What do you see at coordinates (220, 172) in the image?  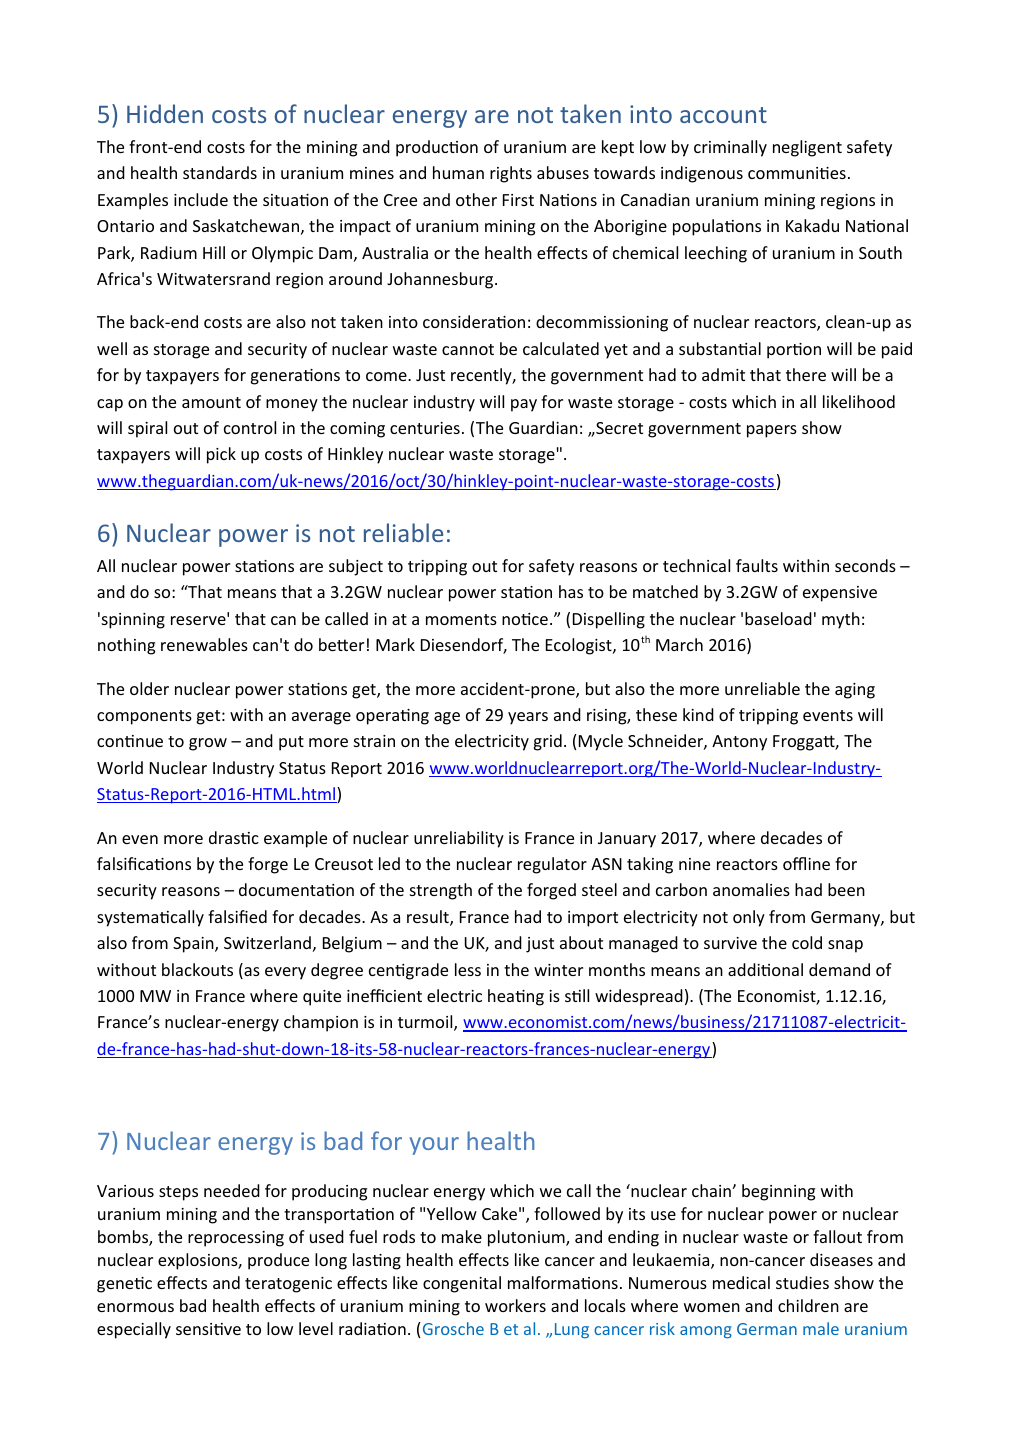 I see `standards` at bounding box center [220, 172].
